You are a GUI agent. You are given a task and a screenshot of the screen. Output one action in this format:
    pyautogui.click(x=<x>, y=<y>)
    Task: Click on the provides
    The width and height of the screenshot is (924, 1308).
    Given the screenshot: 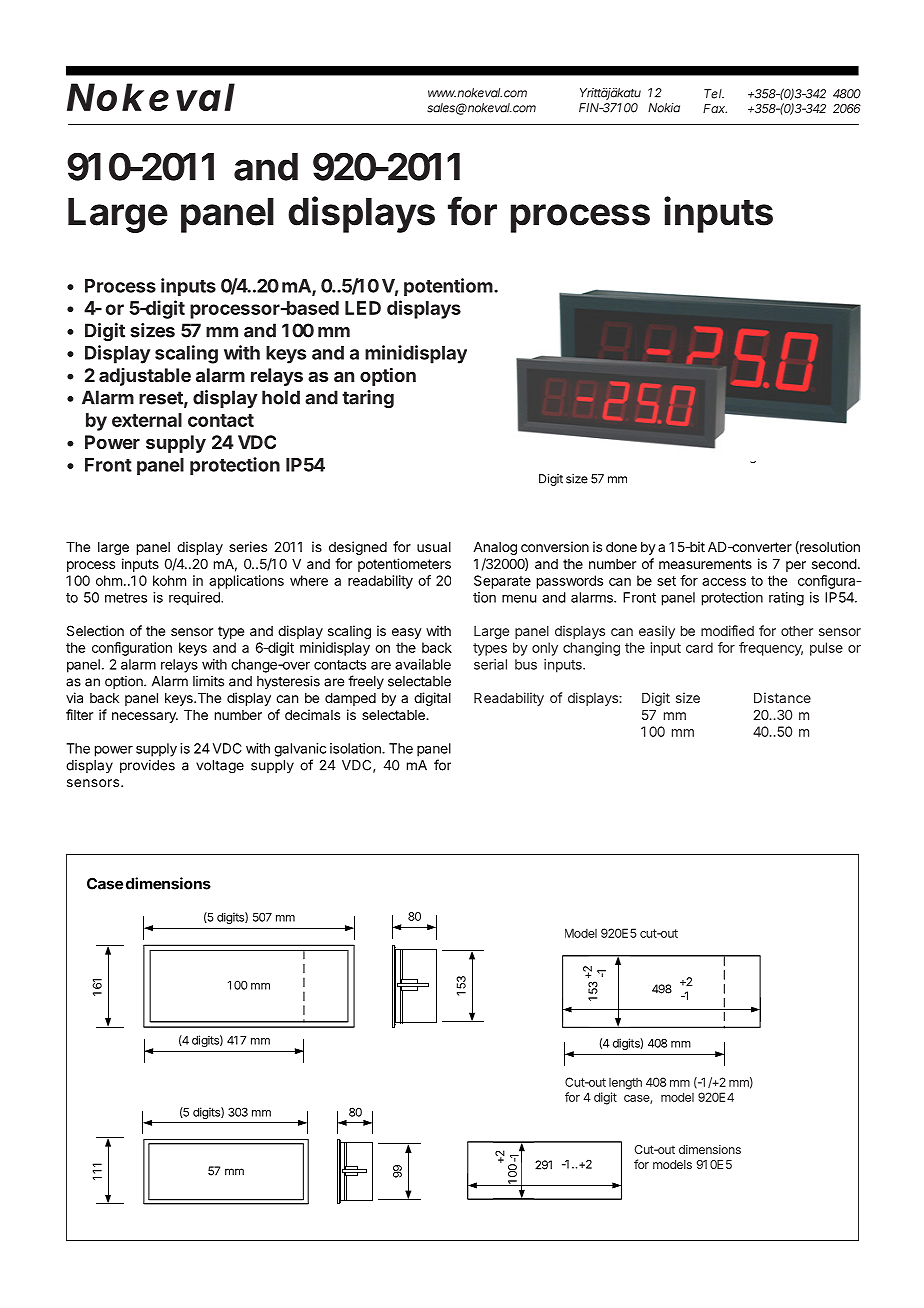 What is the action you would take?
    pyautogui.click(x=147, y=766)
